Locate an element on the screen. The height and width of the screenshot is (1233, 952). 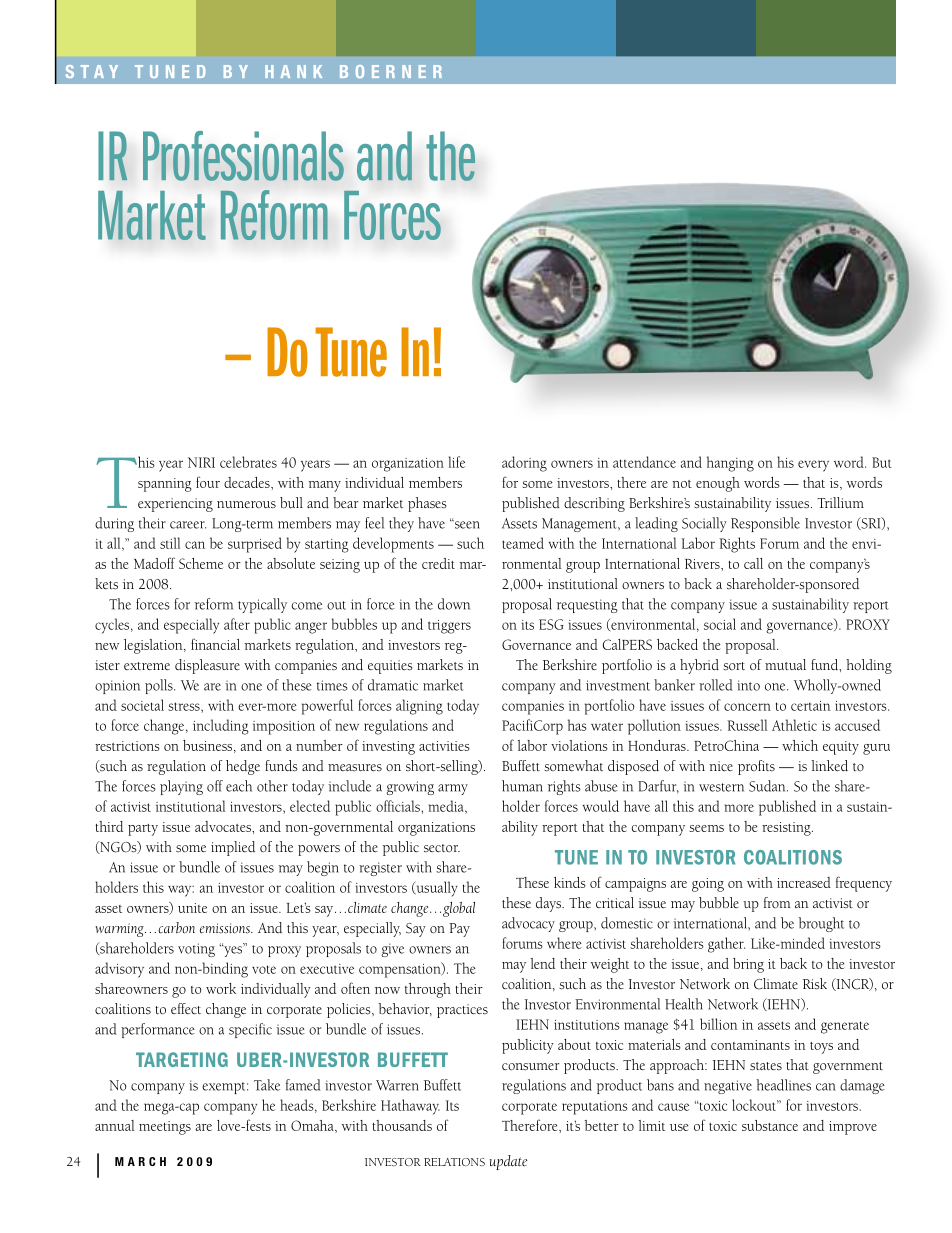
hanging is located at coordinates (730, 464).
